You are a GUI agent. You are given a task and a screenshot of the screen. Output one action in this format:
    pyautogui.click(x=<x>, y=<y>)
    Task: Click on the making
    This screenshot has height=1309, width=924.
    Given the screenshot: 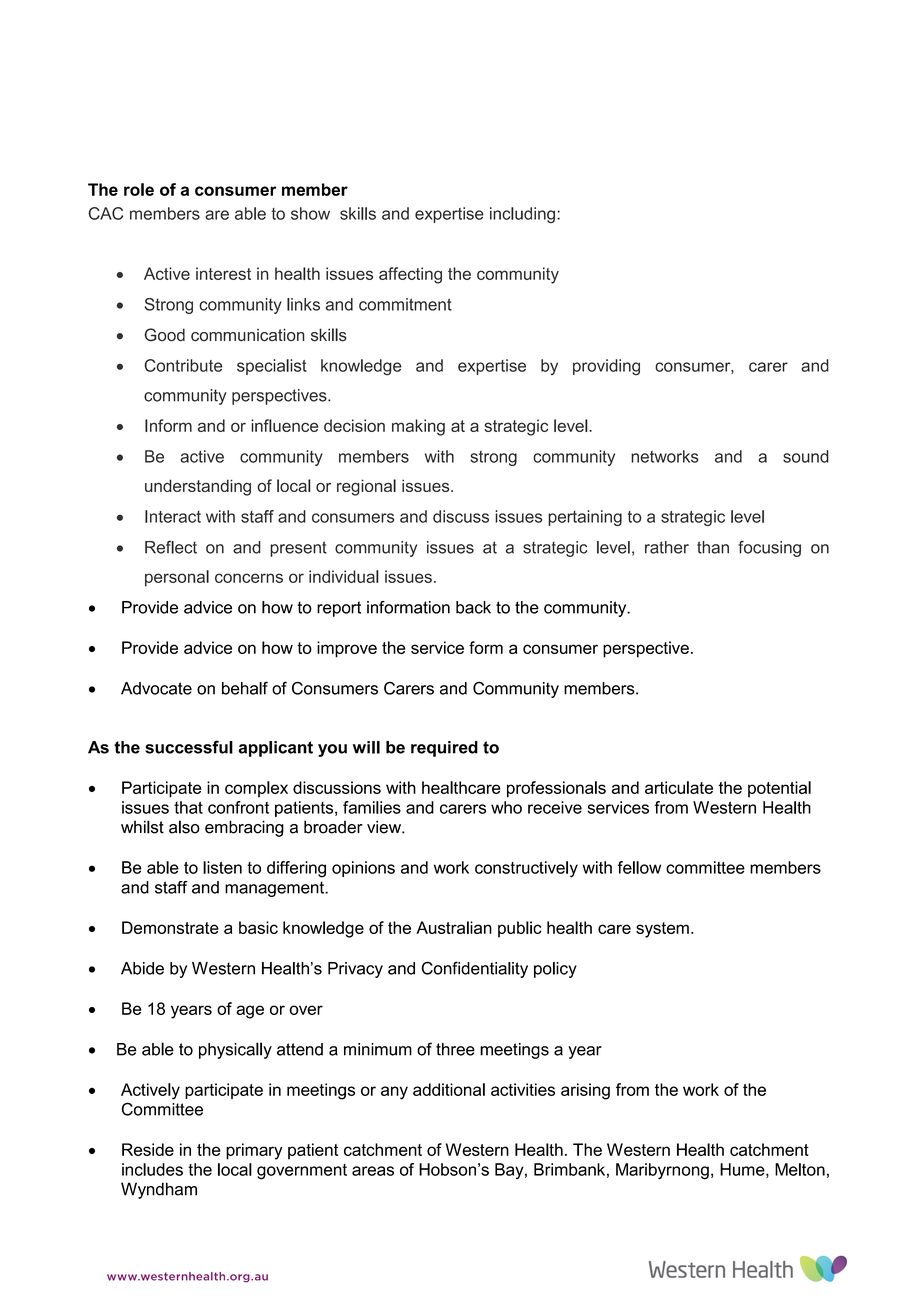 What is the action you would take?
    pyautogui.click(x=418, y=427)
